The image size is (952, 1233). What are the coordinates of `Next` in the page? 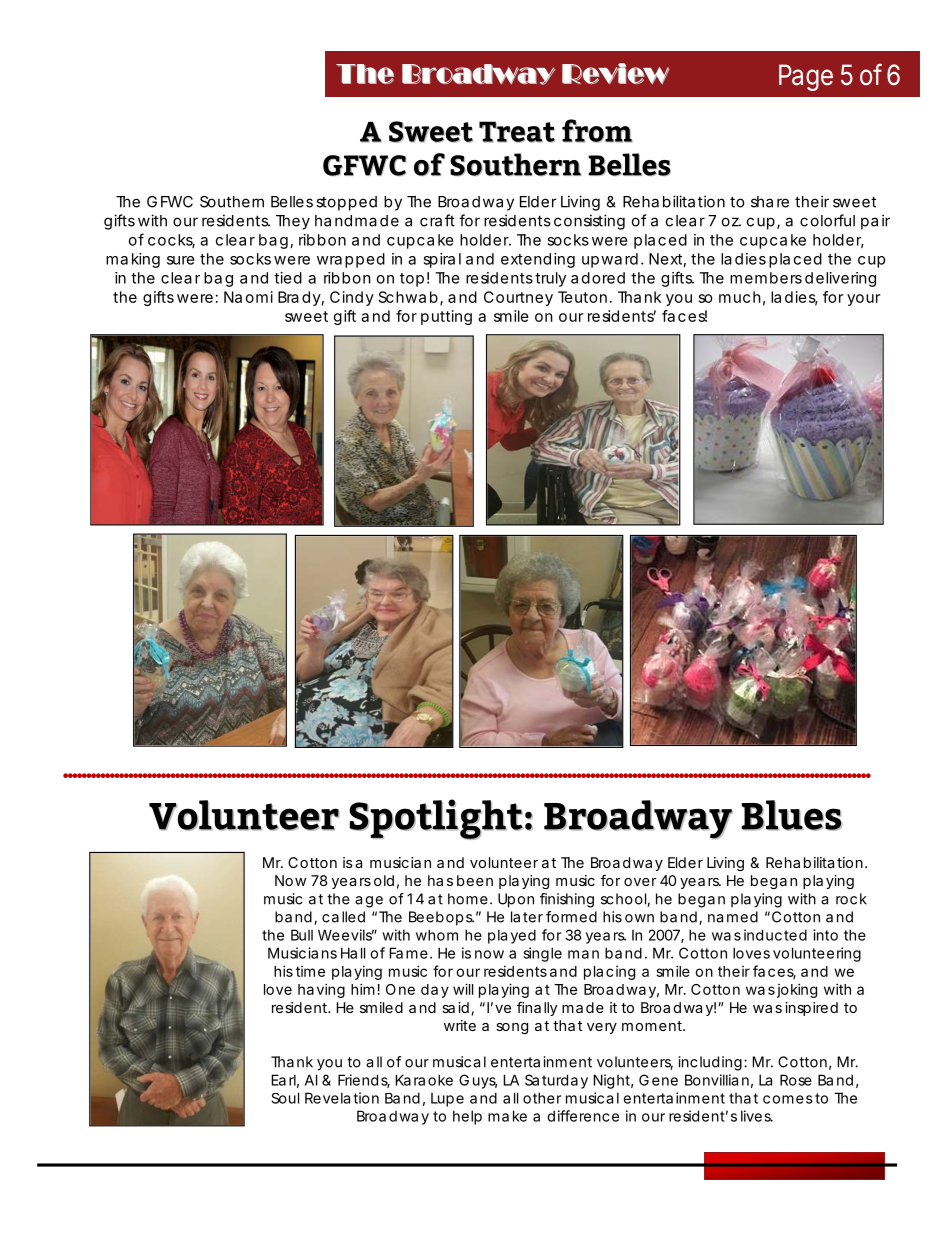 It's located at (665, 259).
